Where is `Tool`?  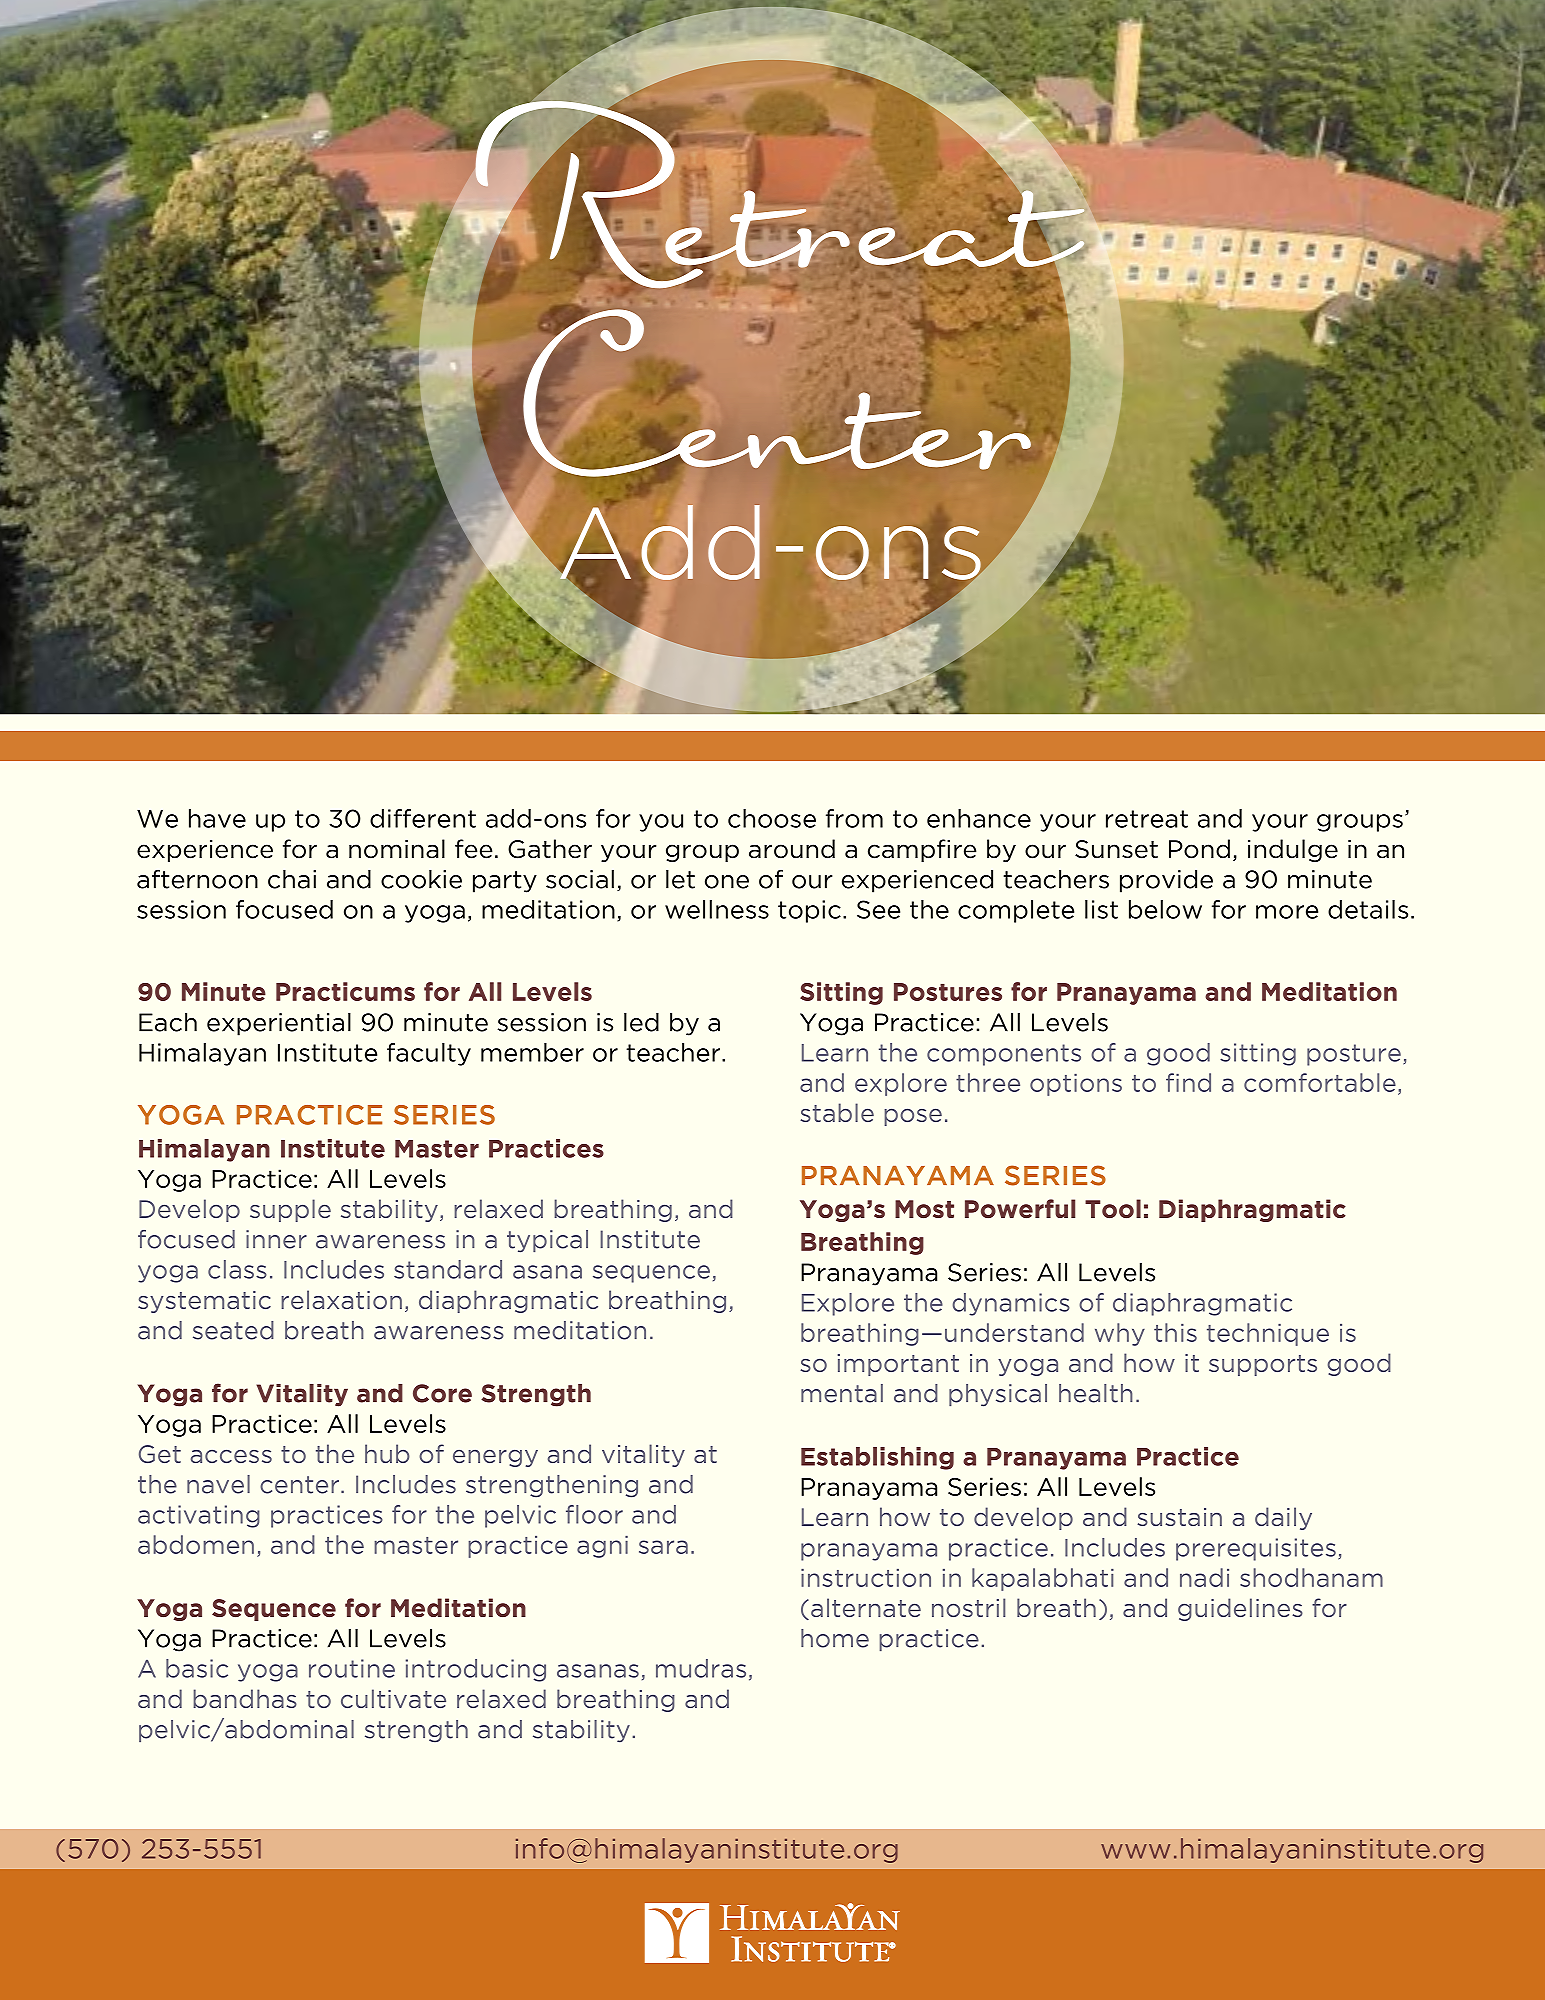 Tool is located at coordinates (1113, 1209).
